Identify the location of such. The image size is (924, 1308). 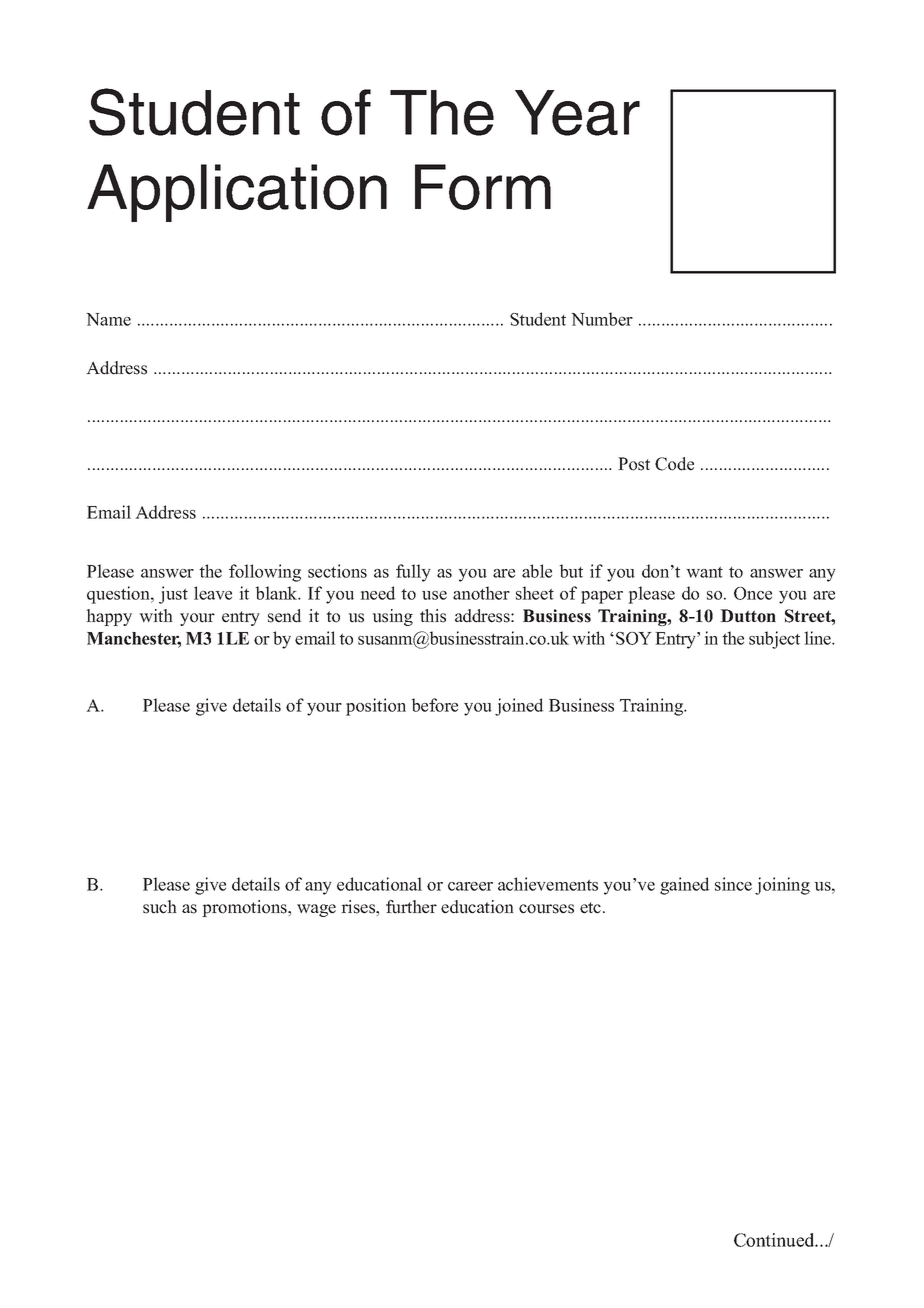
(160, 907).
